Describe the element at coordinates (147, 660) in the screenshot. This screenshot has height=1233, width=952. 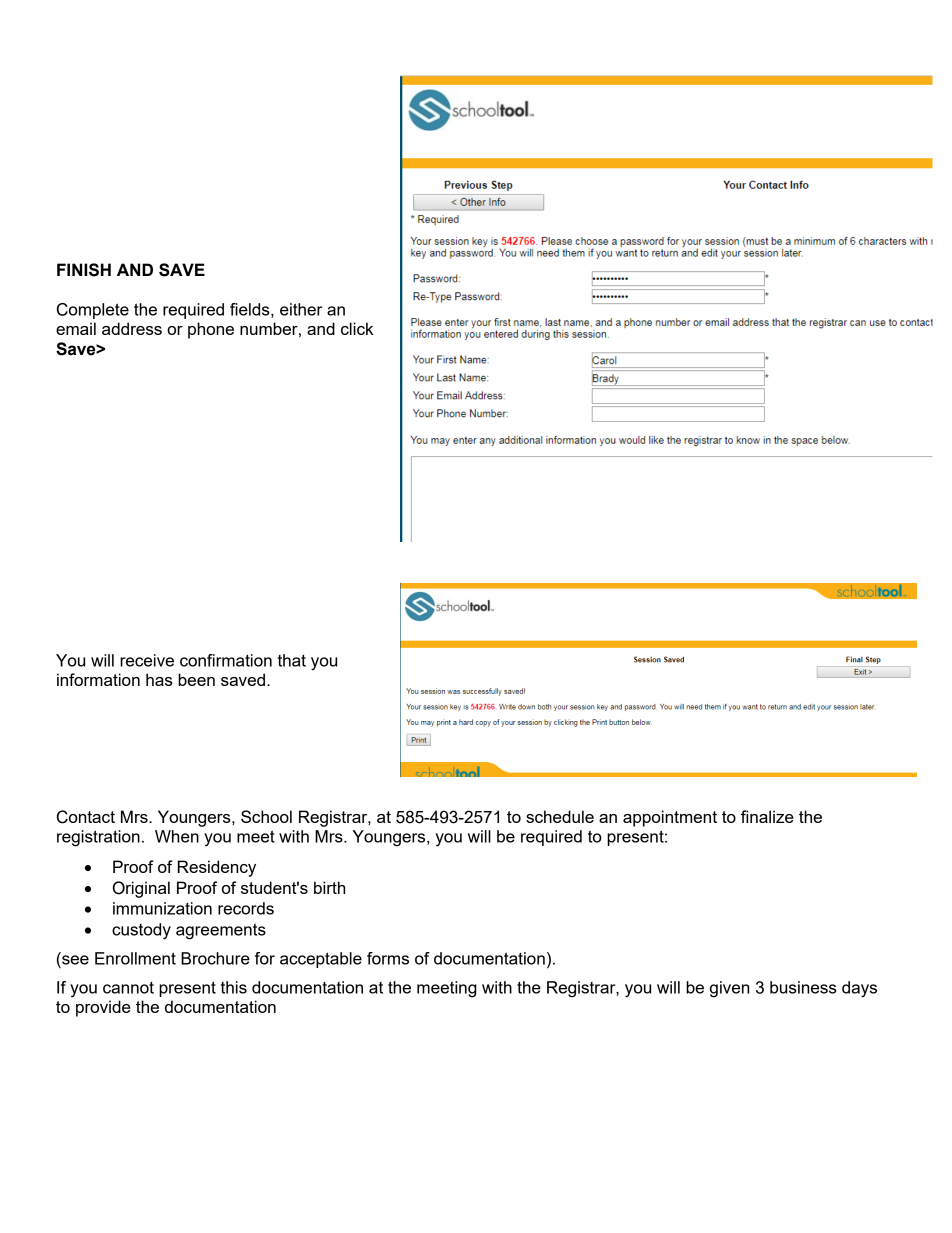
I see `receive` at that location.
